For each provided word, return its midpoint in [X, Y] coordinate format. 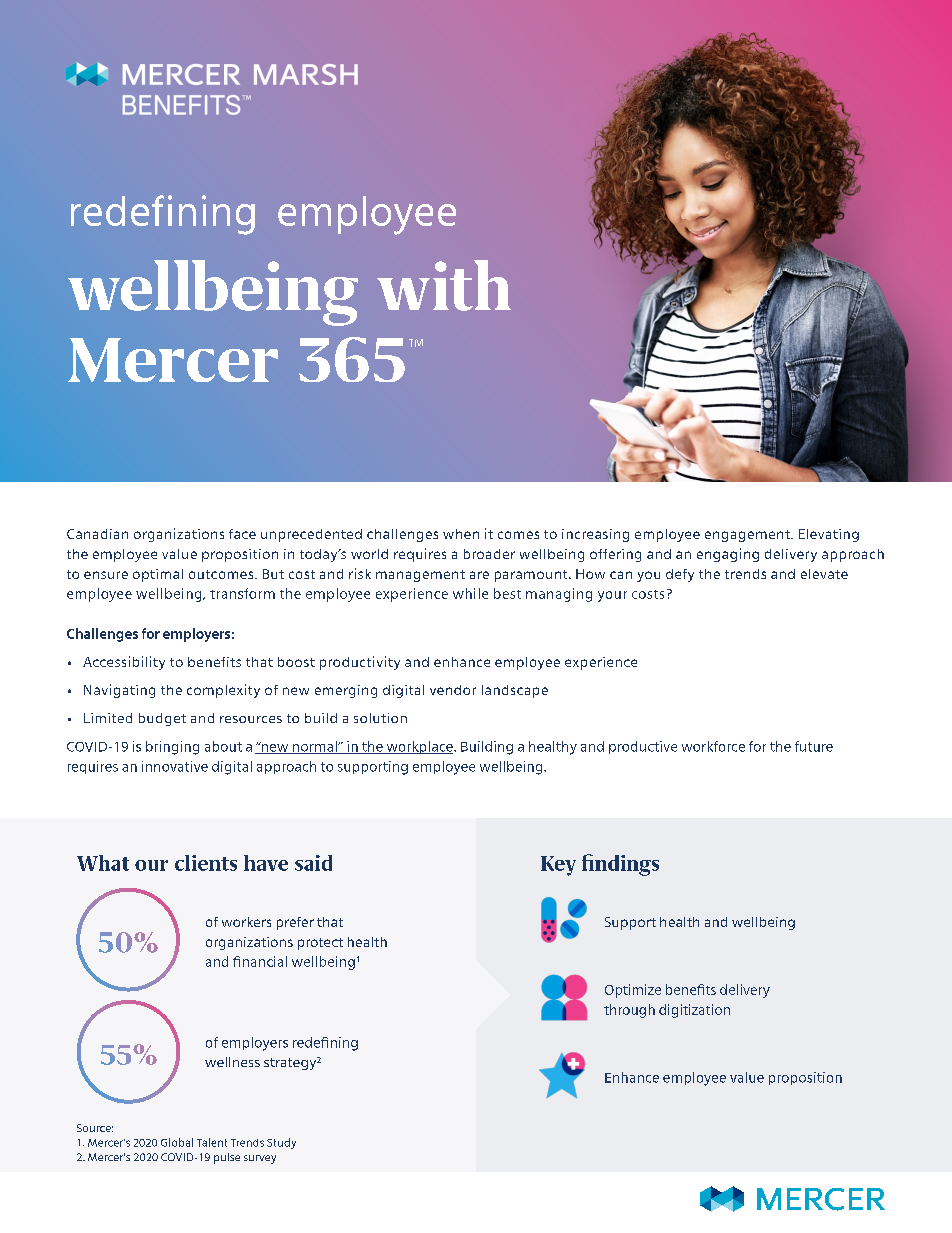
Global [177, 1142]
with [444, 285]
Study [281, 1143]
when [461, 534]
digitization [694, 1011]
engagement [748, 536]
